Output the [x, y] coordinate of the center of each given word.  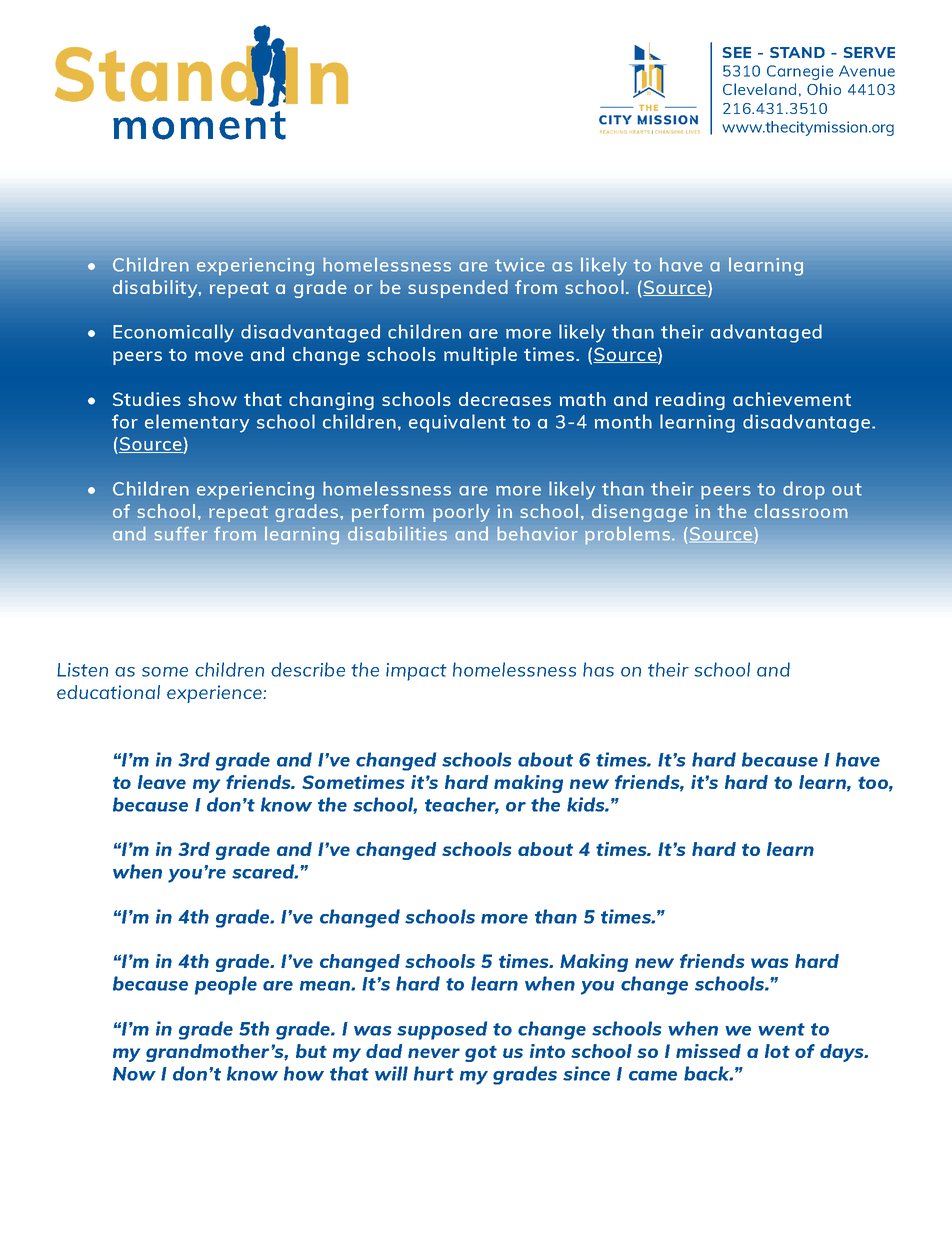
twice [520, 265]
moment [199, 125]
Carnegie [800, 72]
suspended [458, 289]
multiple [480, 356]
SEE [737, 52]
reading [690, 401]
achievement [792, 399]
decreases [505, 399]
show [212, 399]
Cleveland [759, 89]
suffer [180, 534]
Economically [173, 333]
